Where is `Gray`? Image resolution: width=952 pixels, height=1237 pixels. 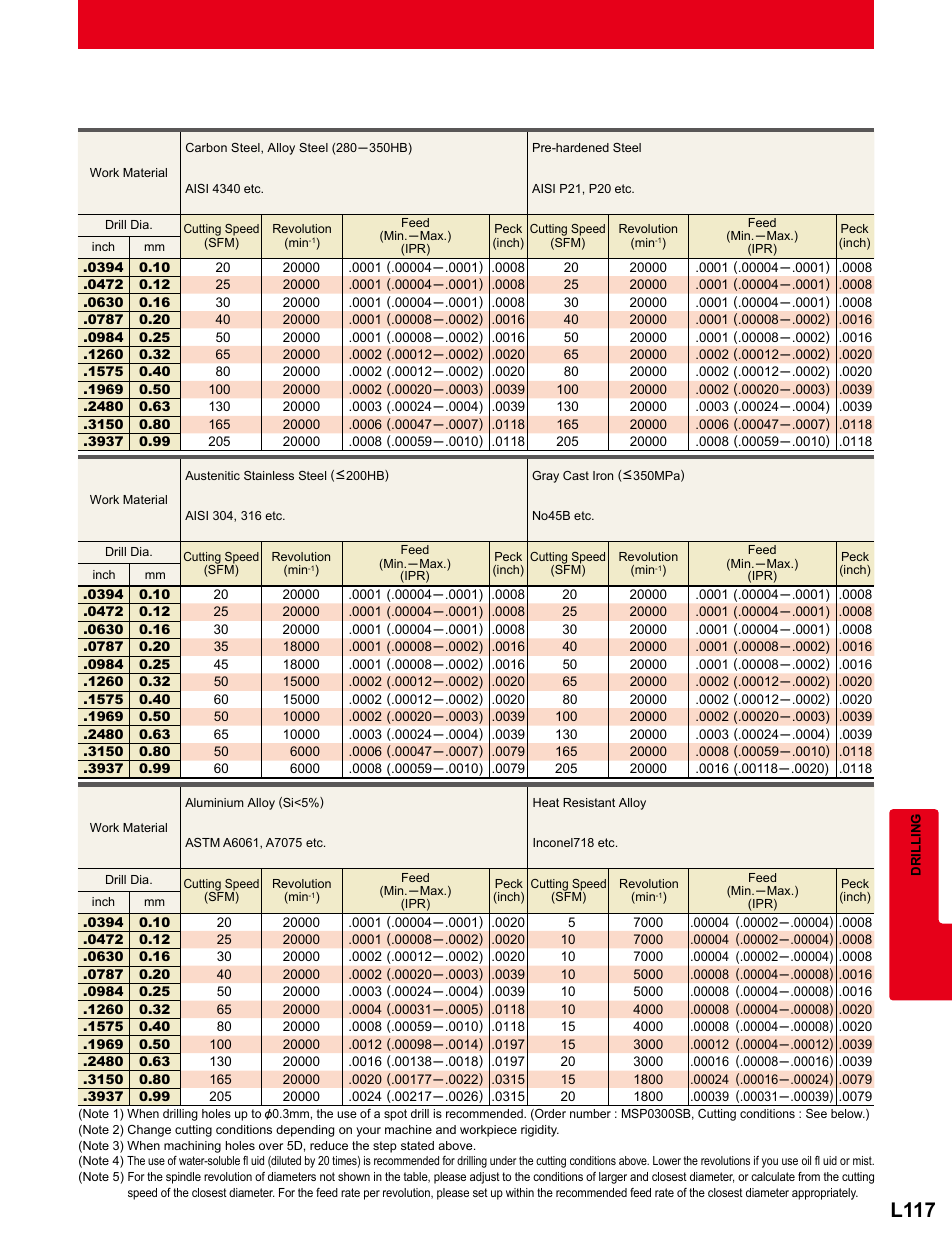 Gray is located at coordinates (545, 477).
